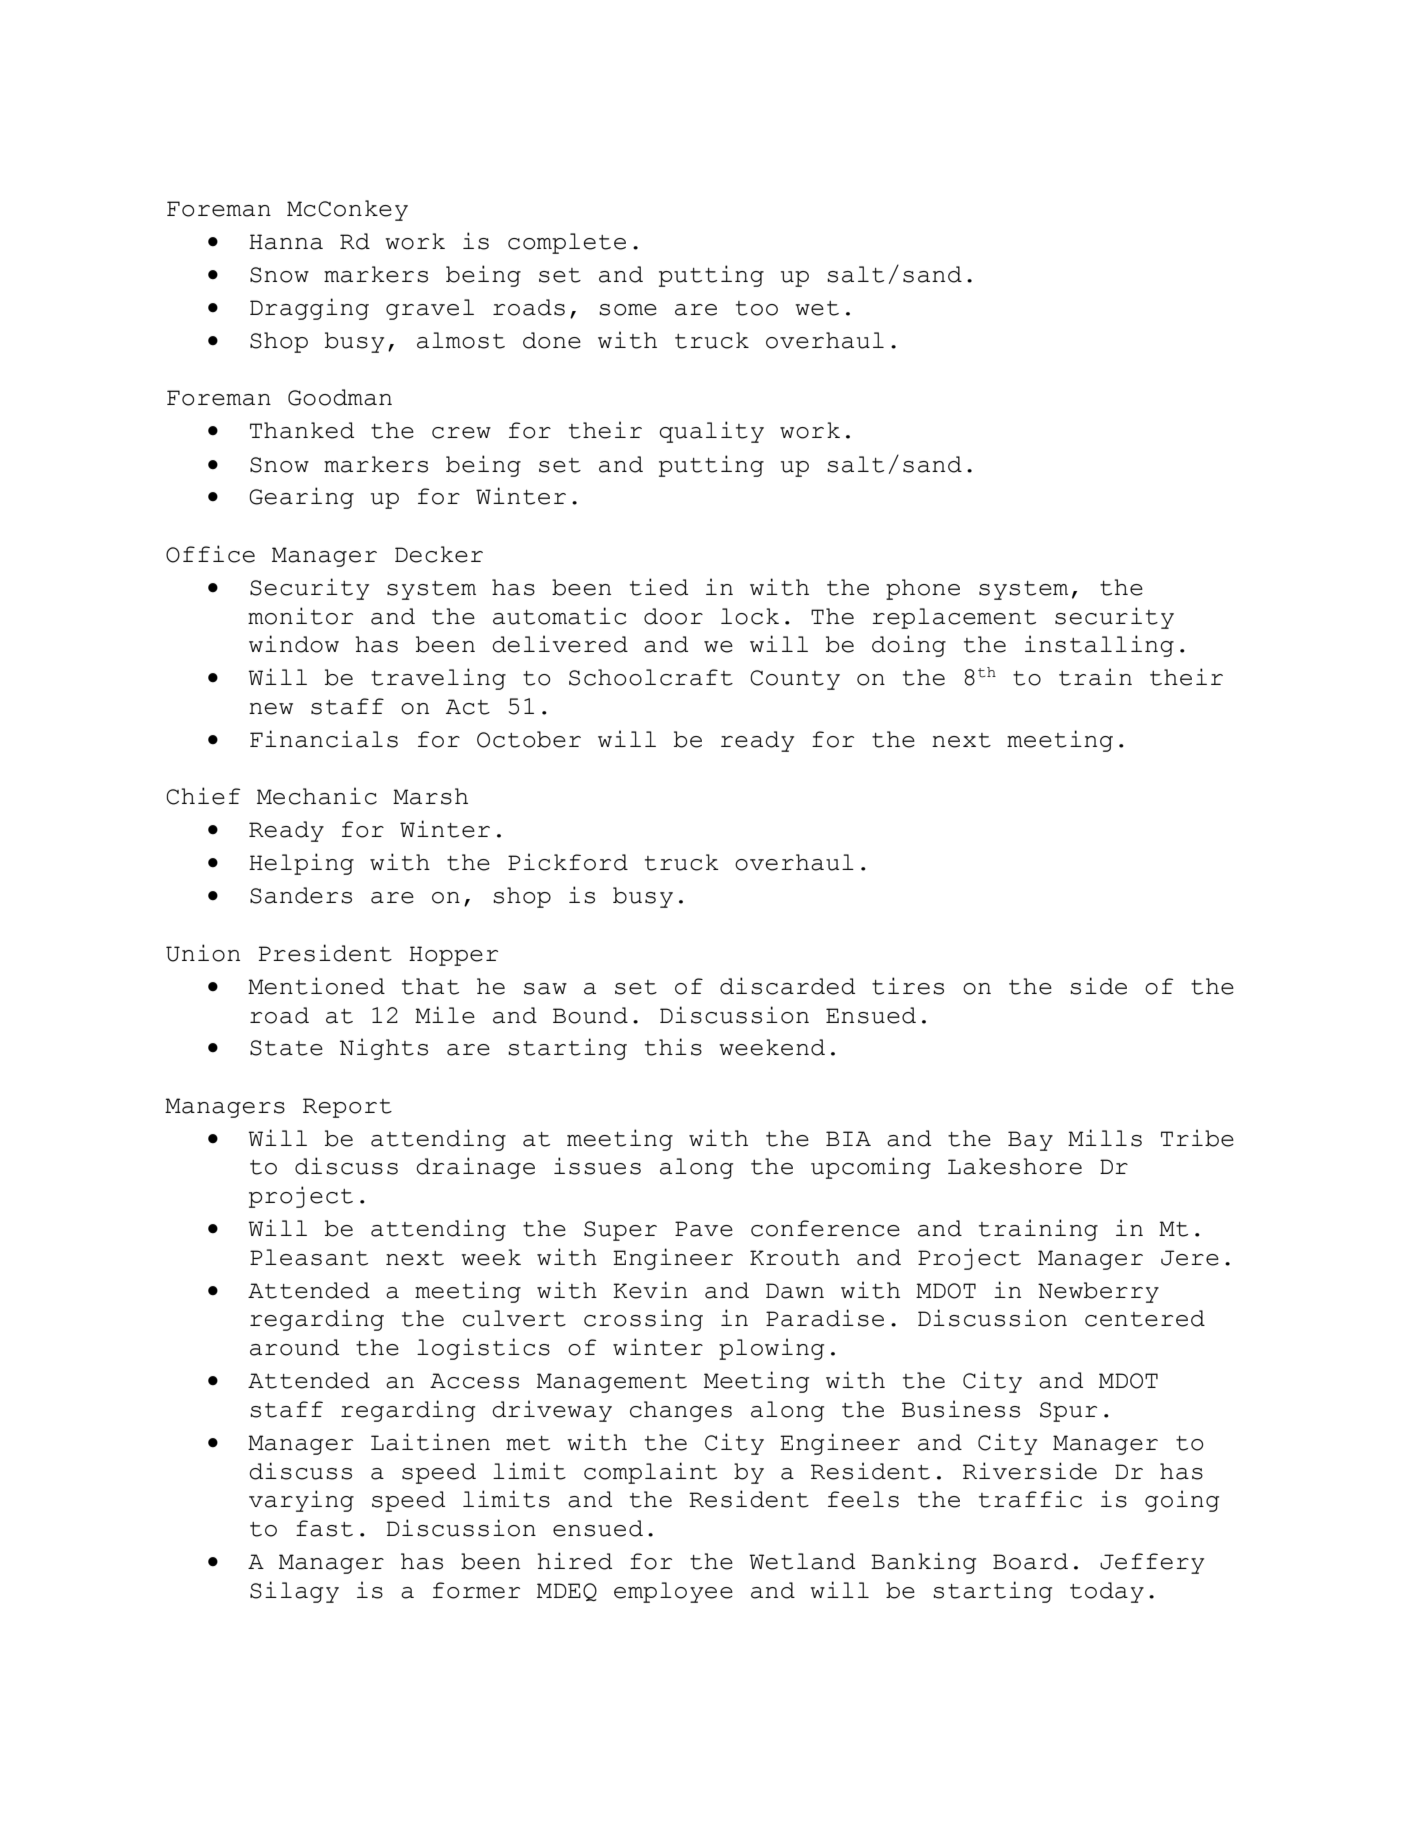  Describe the element at coordinates (711, 432) in the document. I see `quality` at that location.
